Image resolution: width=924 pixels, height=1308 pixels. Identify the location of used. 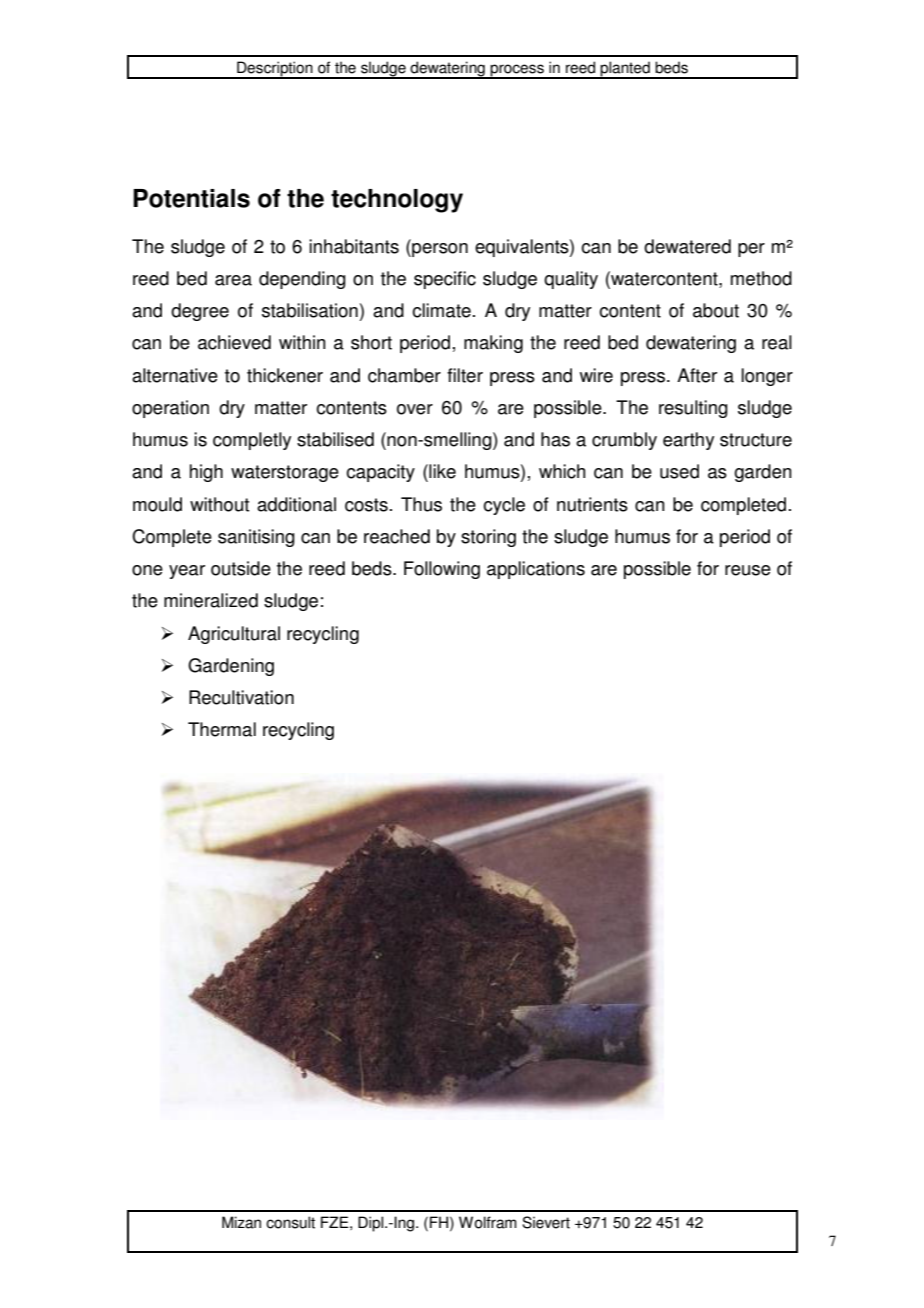
(679, 471).
